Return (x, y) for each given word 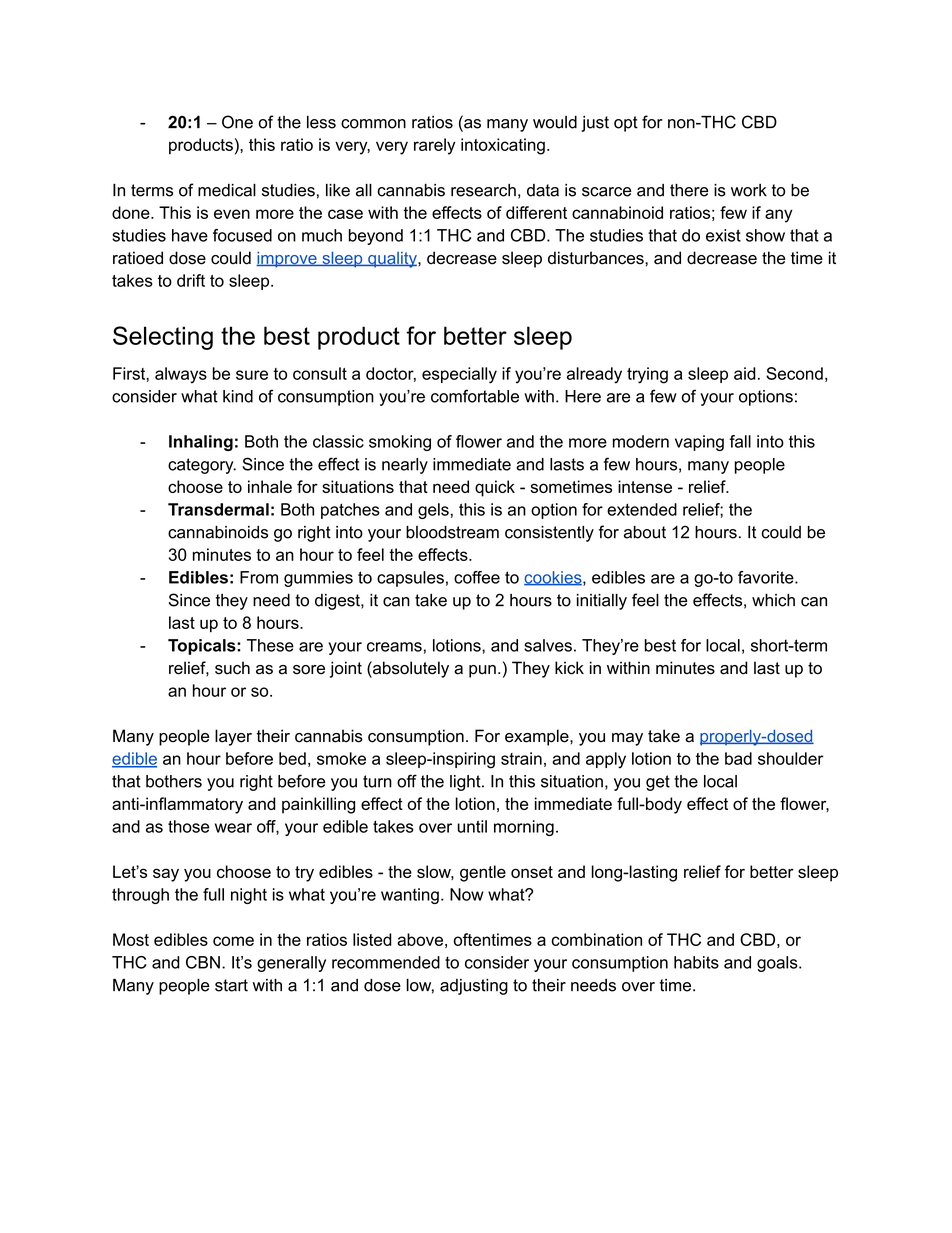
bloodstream (452, 532)
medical (227, 190)
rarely (435, 146)
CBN (203, 962)
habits (696, 962)
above (420, 939)
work (749, 190)
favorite (767, 577)
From (259, 577)
